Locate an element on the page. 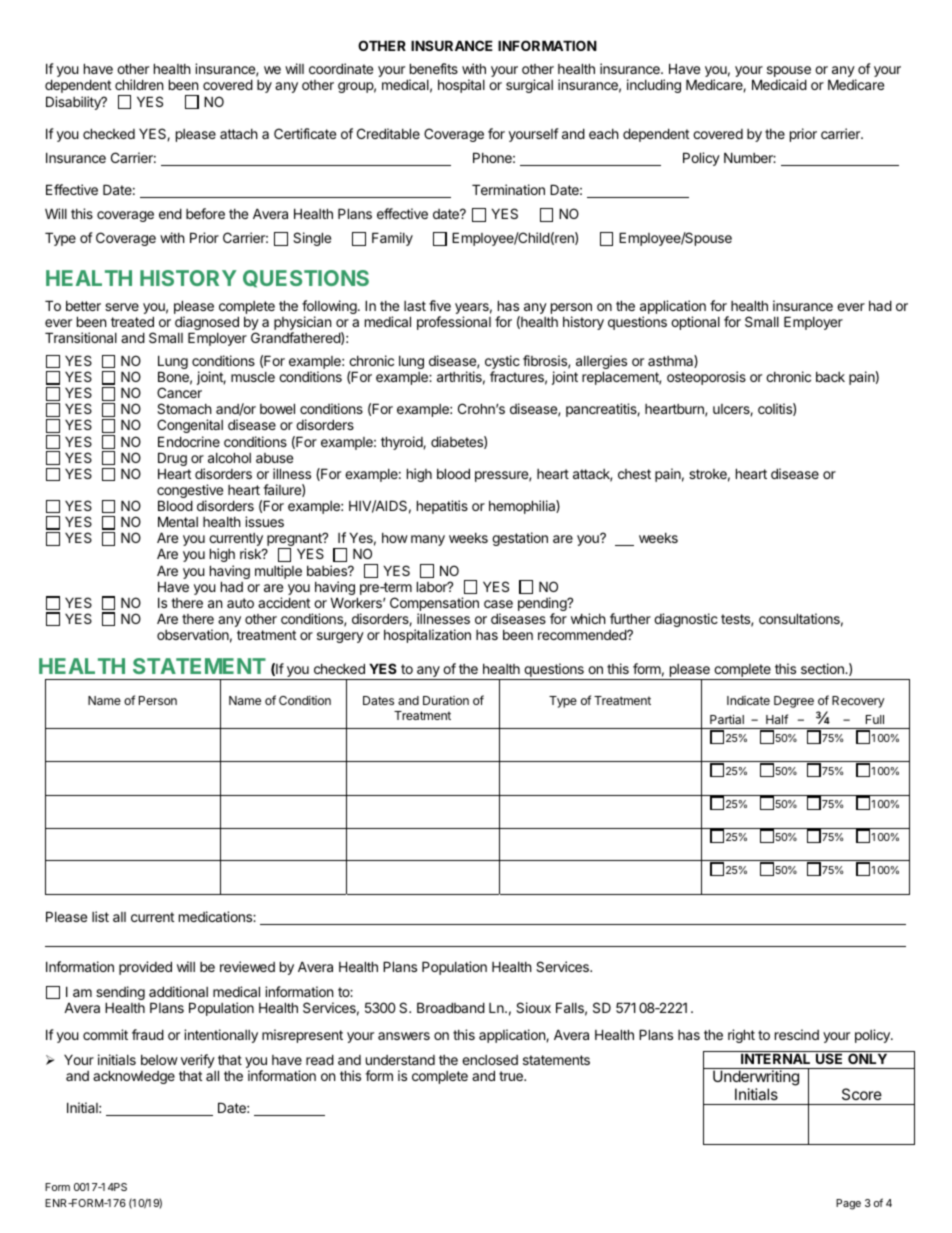  attach is located at coordinates (239, 134).
